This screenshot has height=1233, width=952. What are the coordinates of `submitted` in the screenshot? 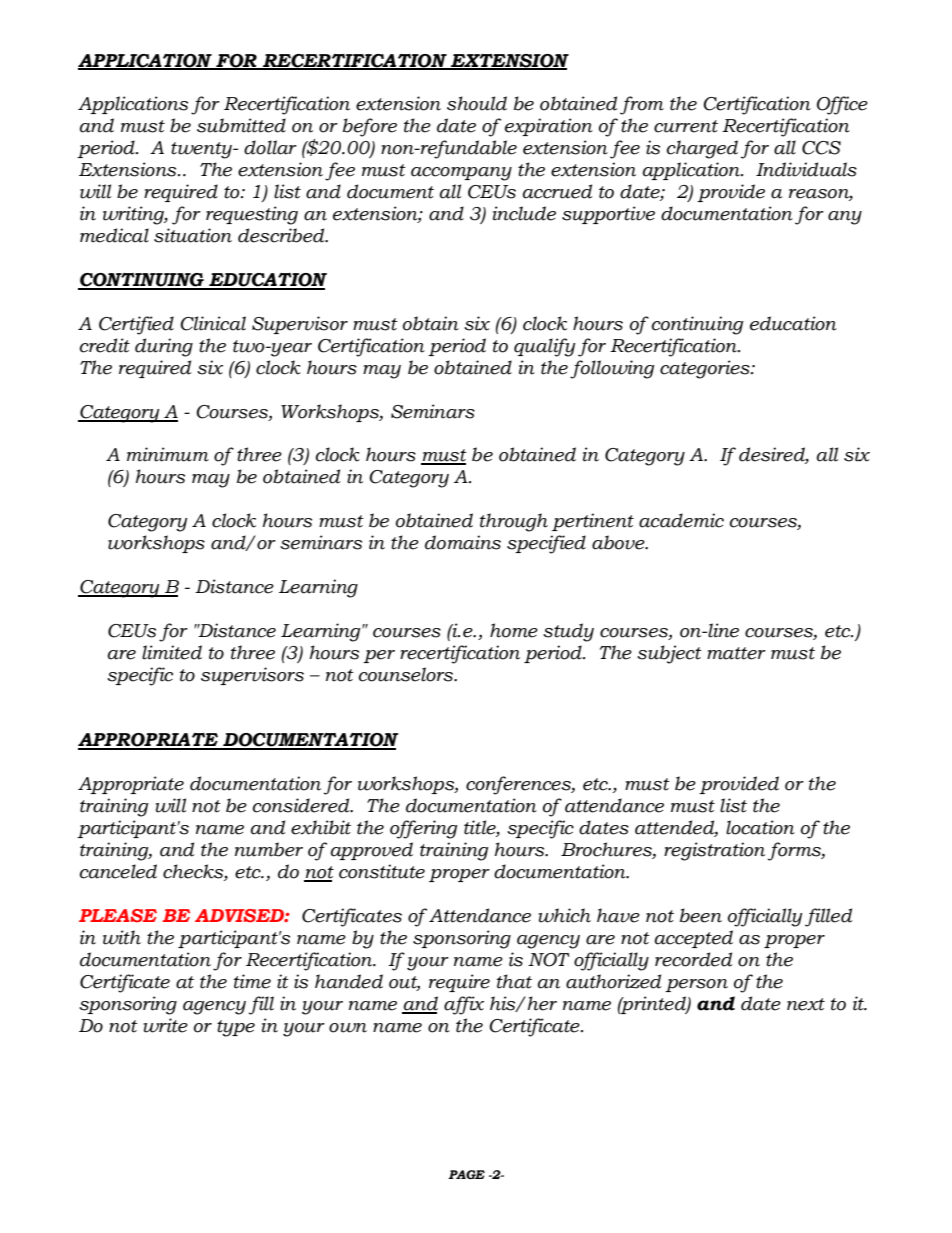 It's located at (241, 125).
